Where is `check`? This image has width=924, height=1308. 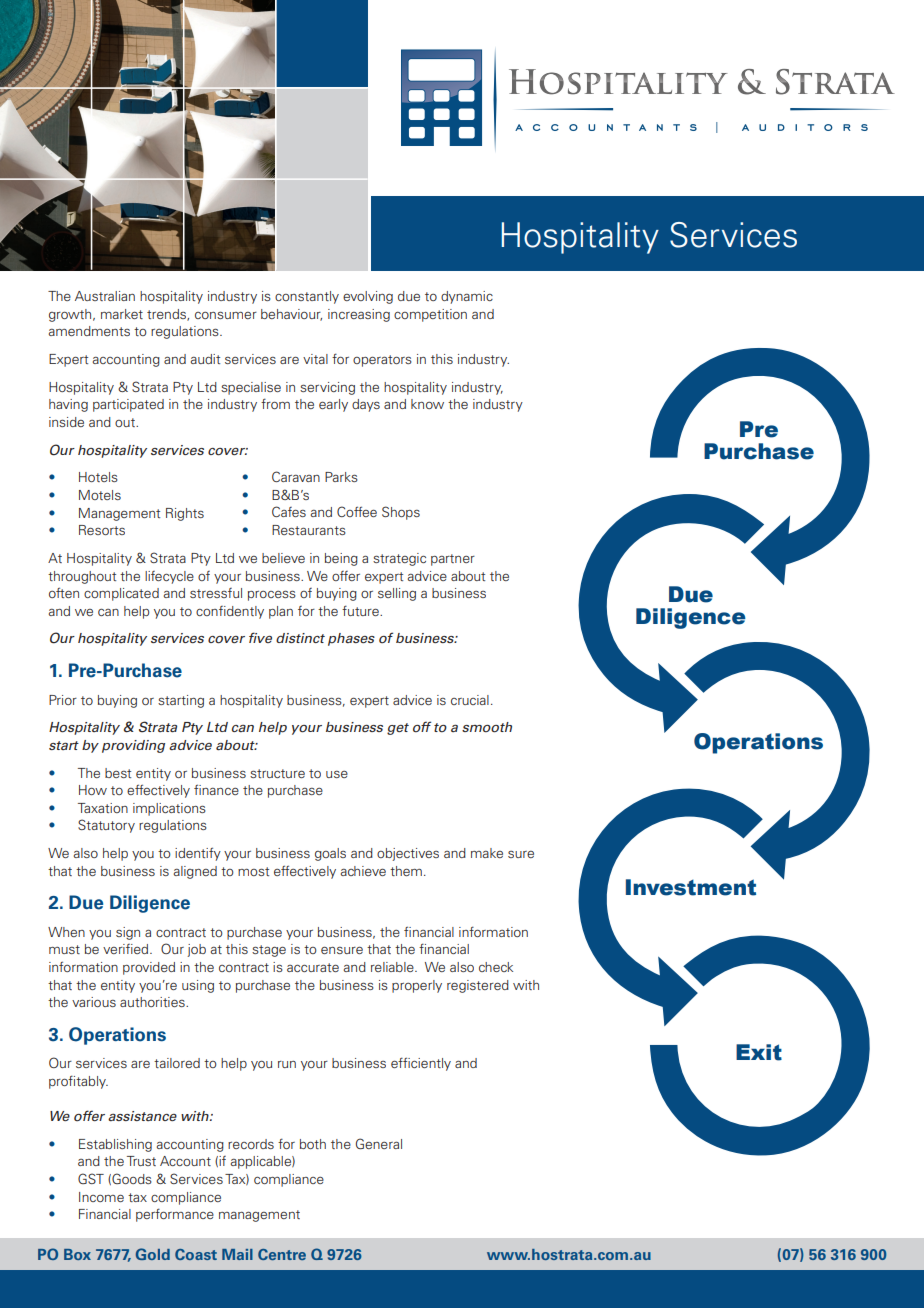 check is located at coordinates (496, 967).
